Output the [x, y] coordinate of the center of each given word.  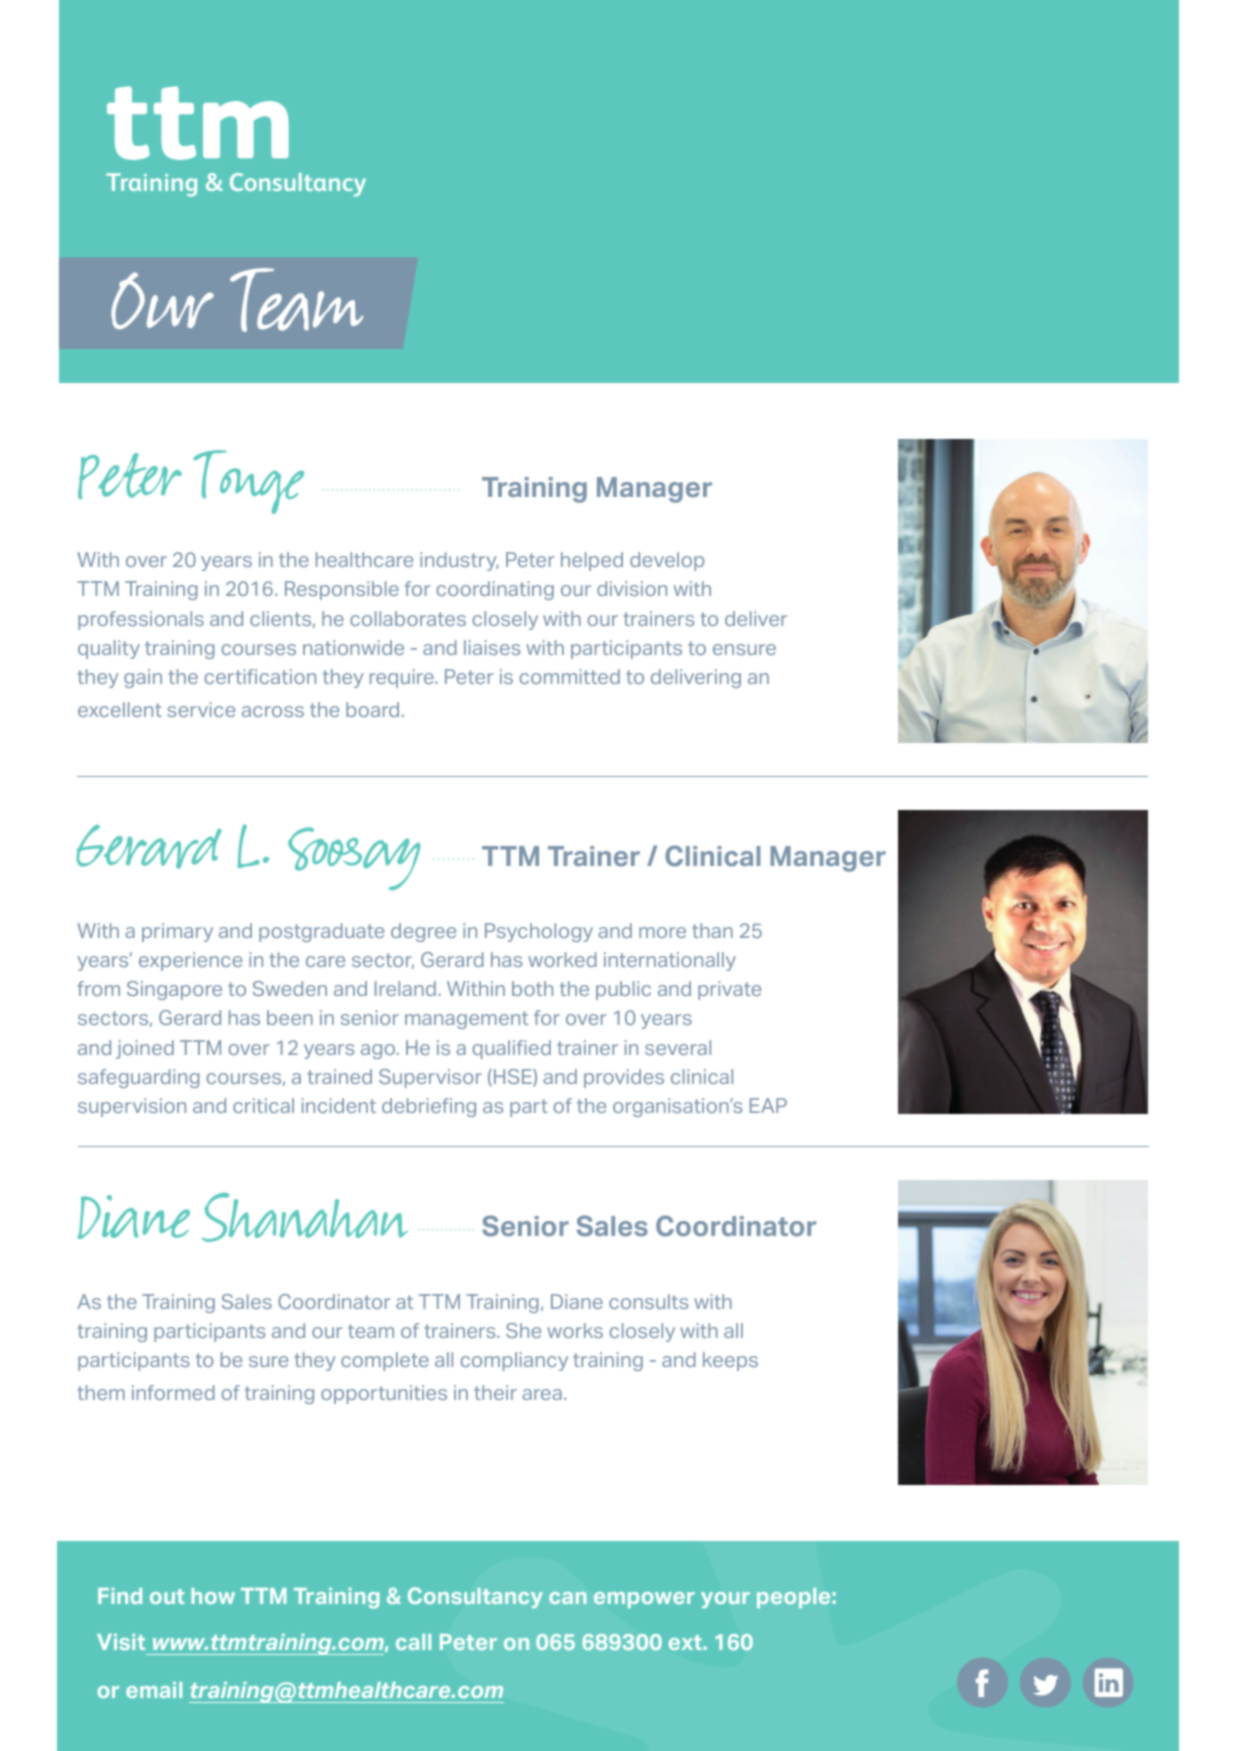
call [413, 1642]
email [154, 1690]
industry [459, 561]
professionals [141, 620]
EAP [768, 1105]
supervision [132, 1107]
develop [667, 561]
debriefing [429, 1107]
